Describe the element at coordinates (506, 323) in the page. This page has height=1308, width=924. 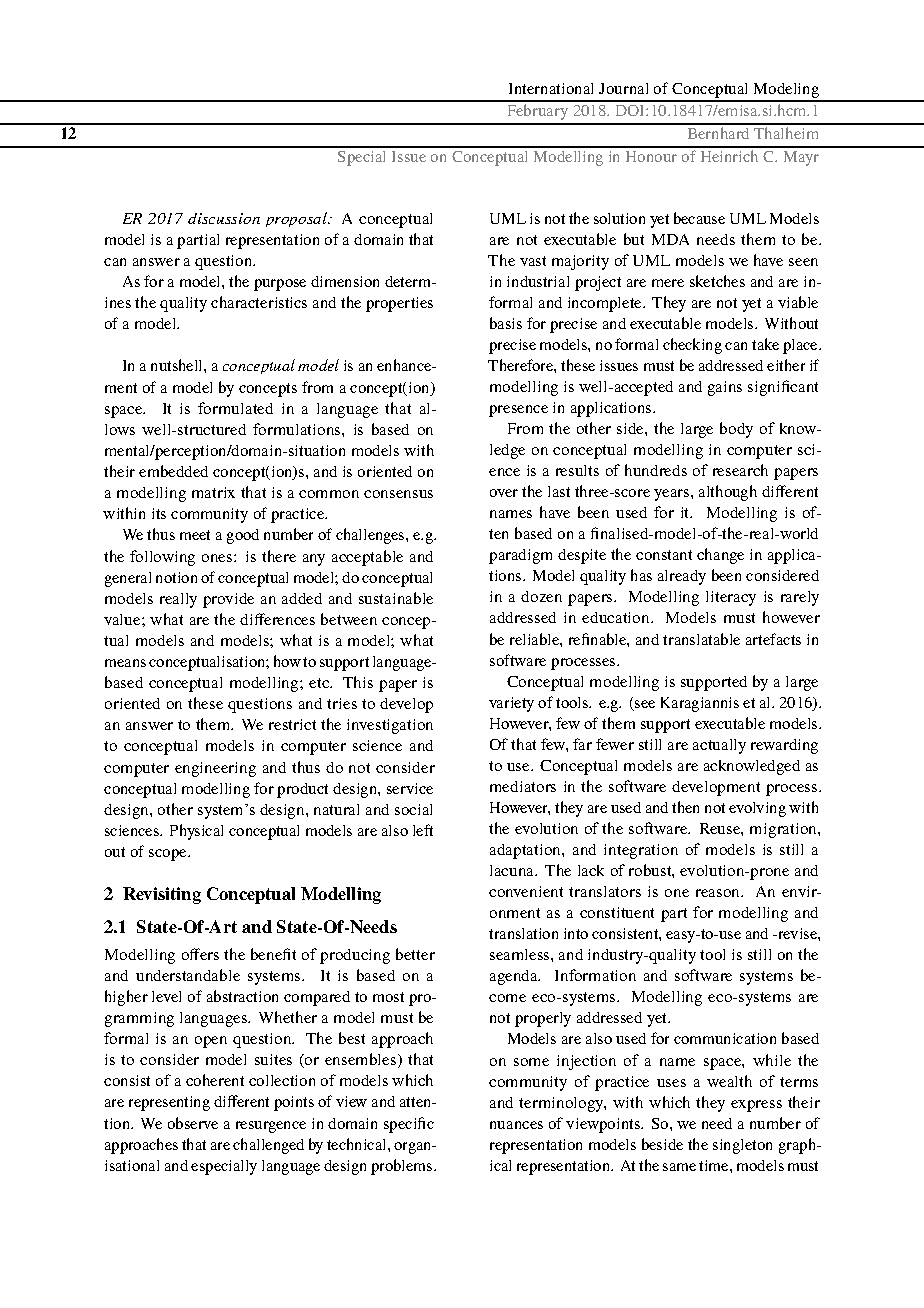
I see `basis` at that location.
